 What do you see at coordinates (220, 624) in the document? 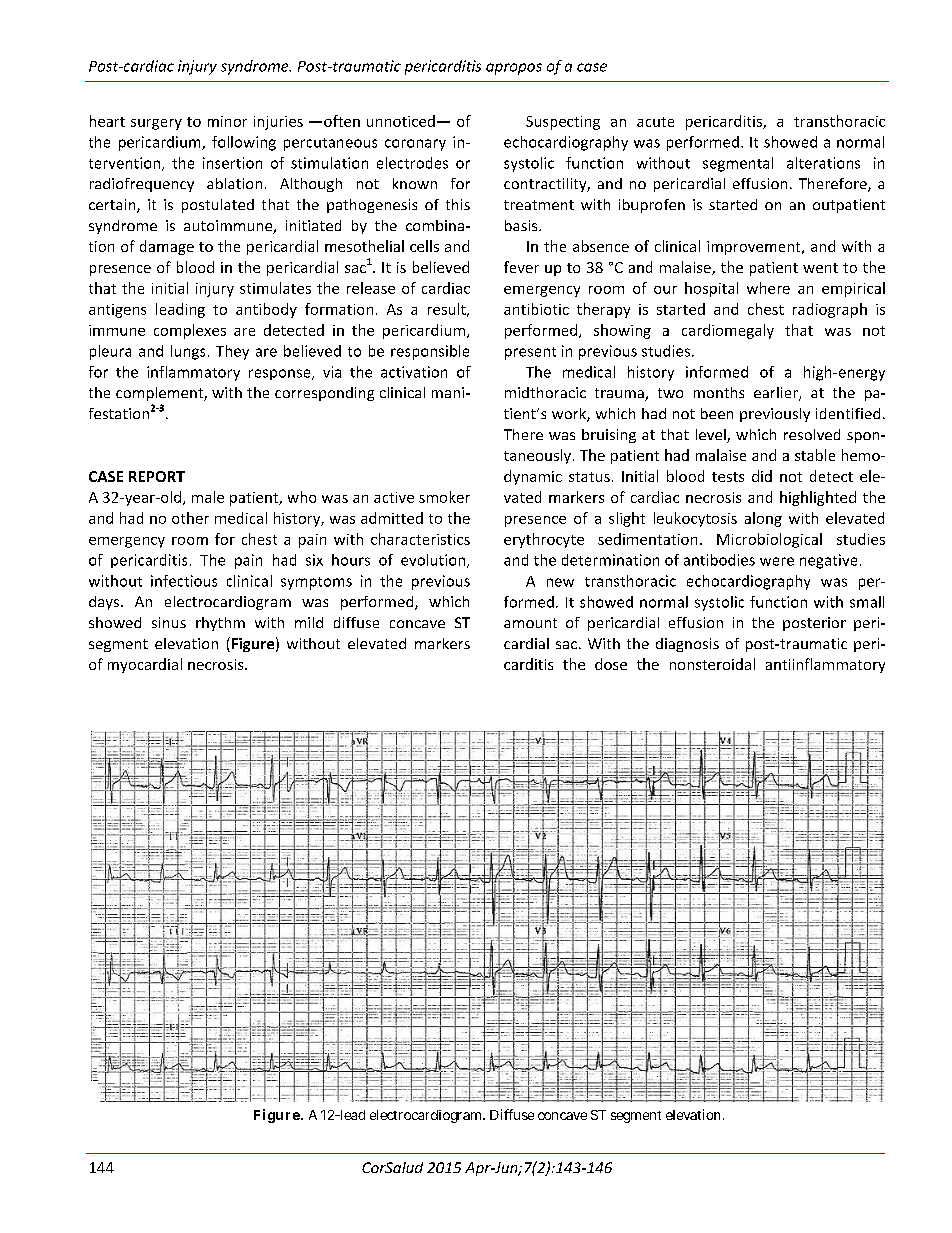
I see `rhythm` at bounding box center [220, 624].
